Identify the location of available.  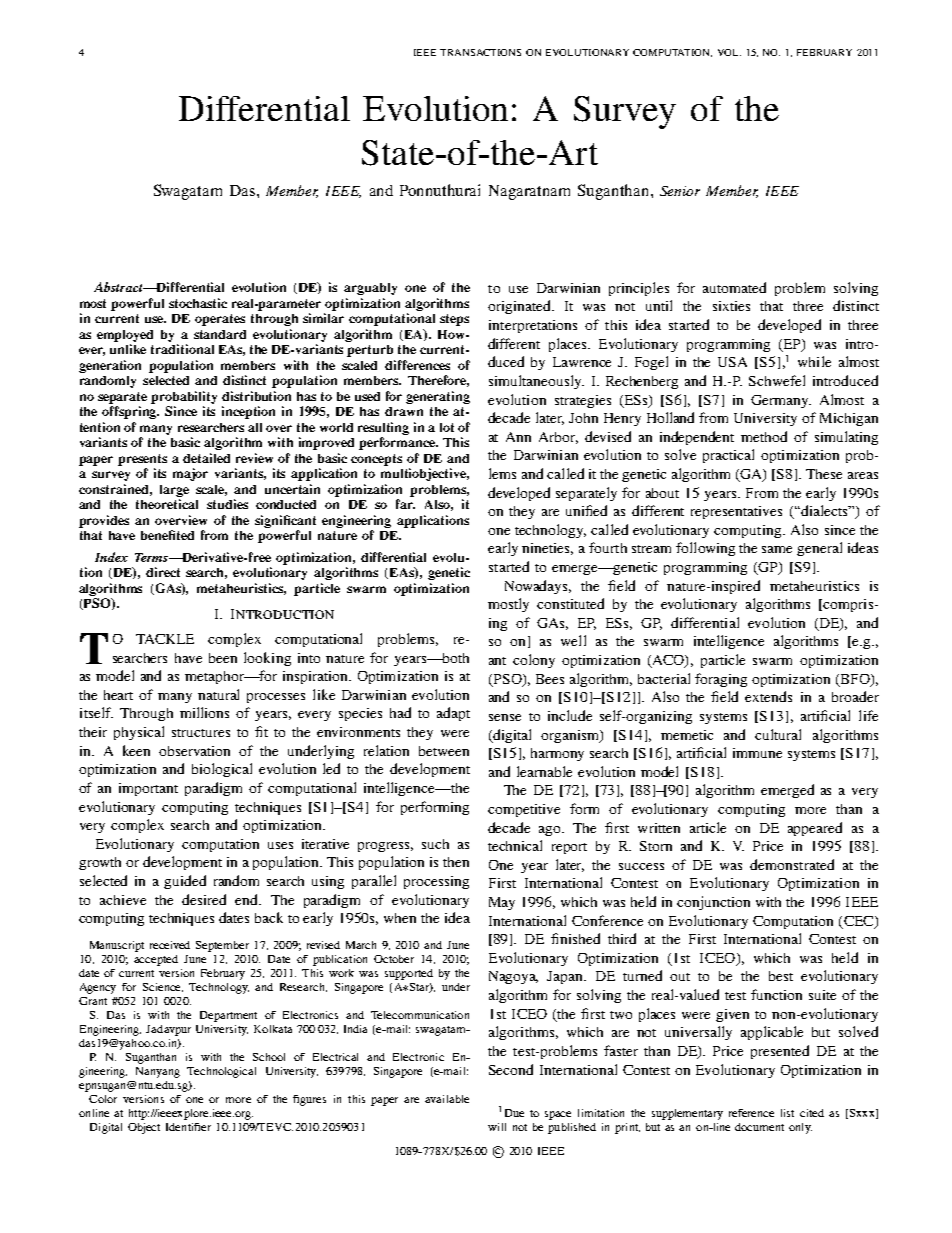
(447, 1099).
